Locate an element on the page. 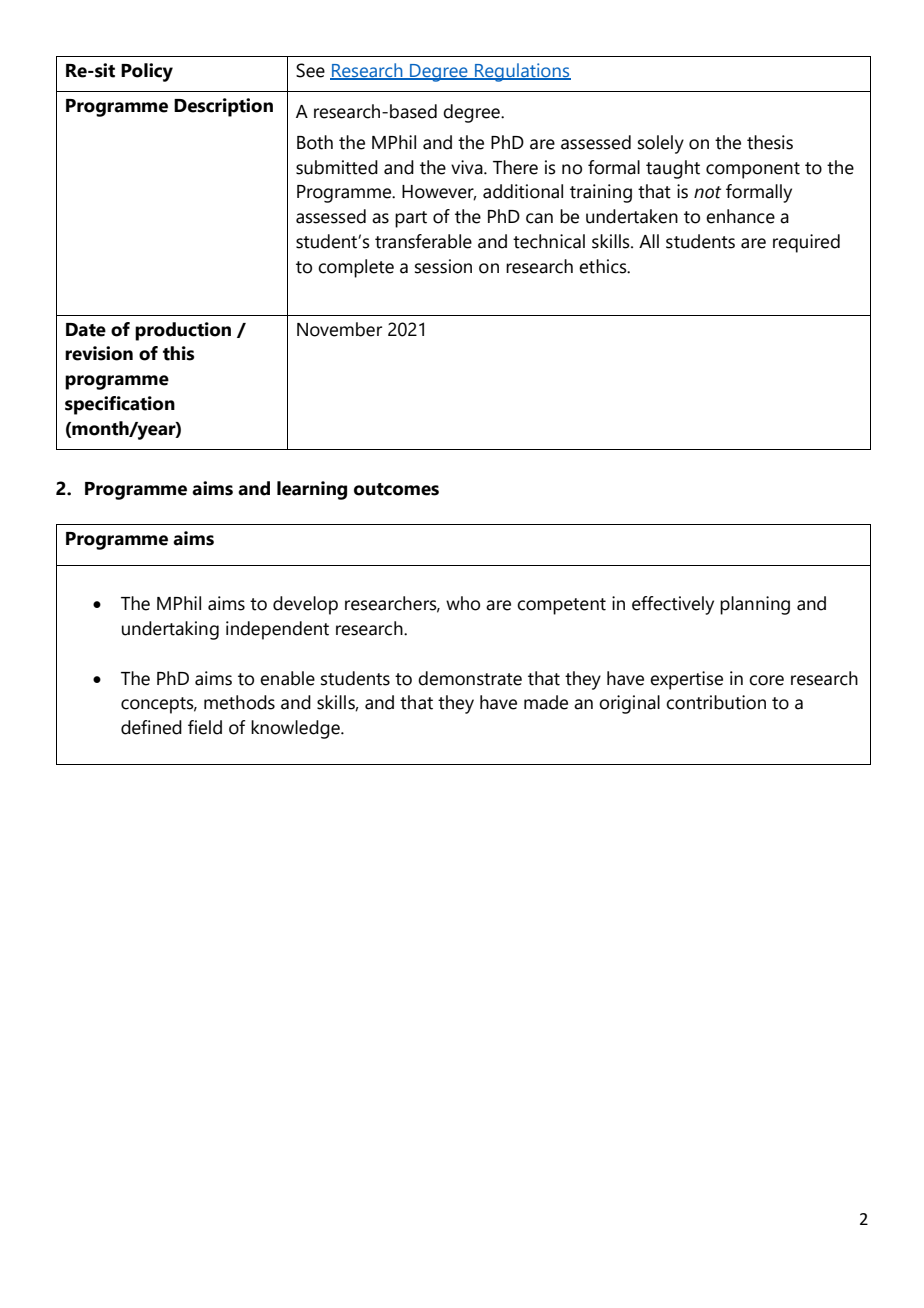 Image resolution: width=924 pixels, height=1308 pixels. Regulations is located at coordinates (522, 72).
